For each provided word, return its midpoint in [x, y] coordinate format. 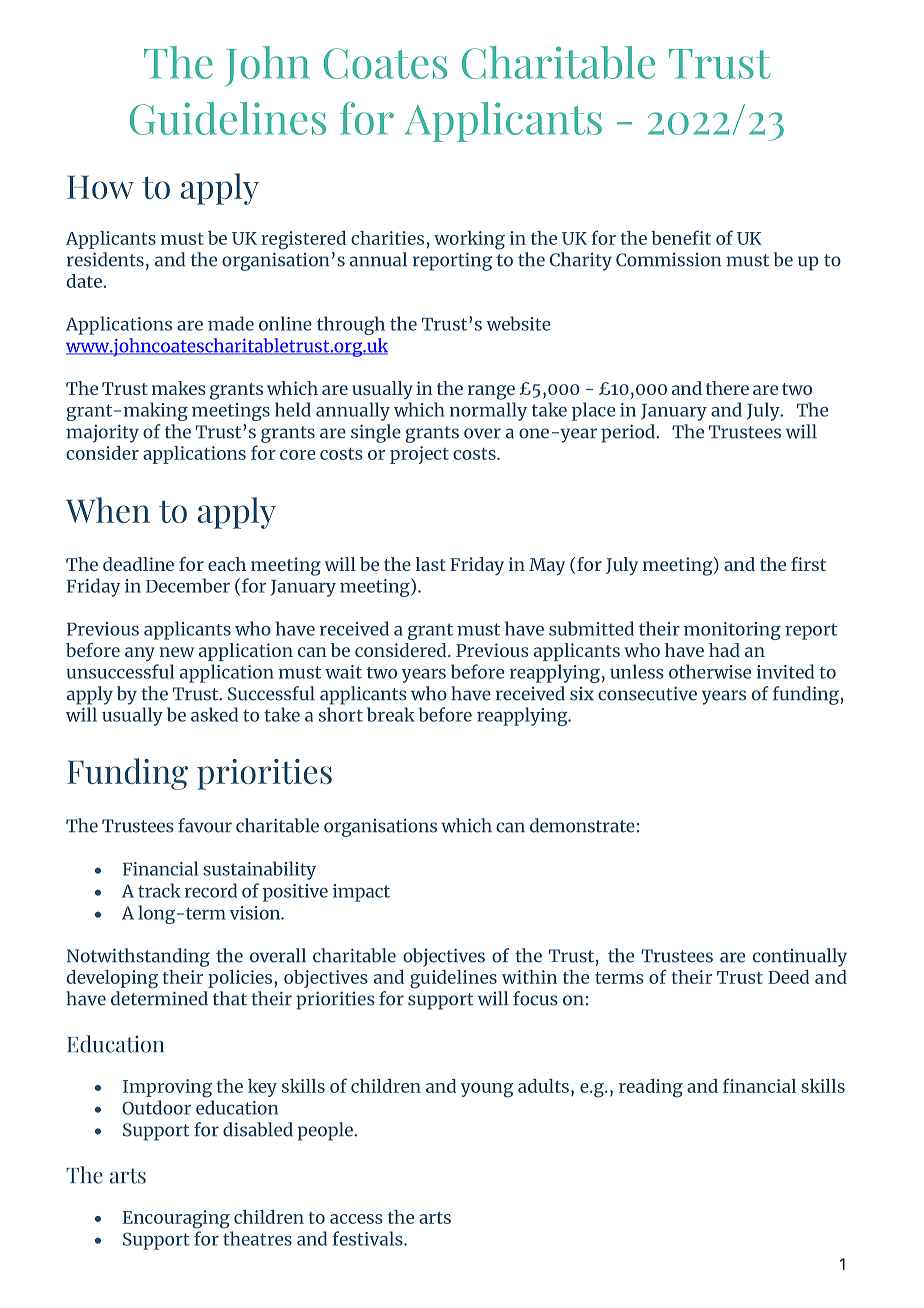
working [469, 240]
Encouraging [176, 1219]
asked [214, 714]
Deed [788, 977]
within [529, 977]
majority [102, 433]
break [391, 714]
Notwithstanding [138, 957]
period [629, 433]
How [100, 187]
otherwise [710, 671]
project [419, 455]
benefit [681, 237]
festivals [368, 1238]
